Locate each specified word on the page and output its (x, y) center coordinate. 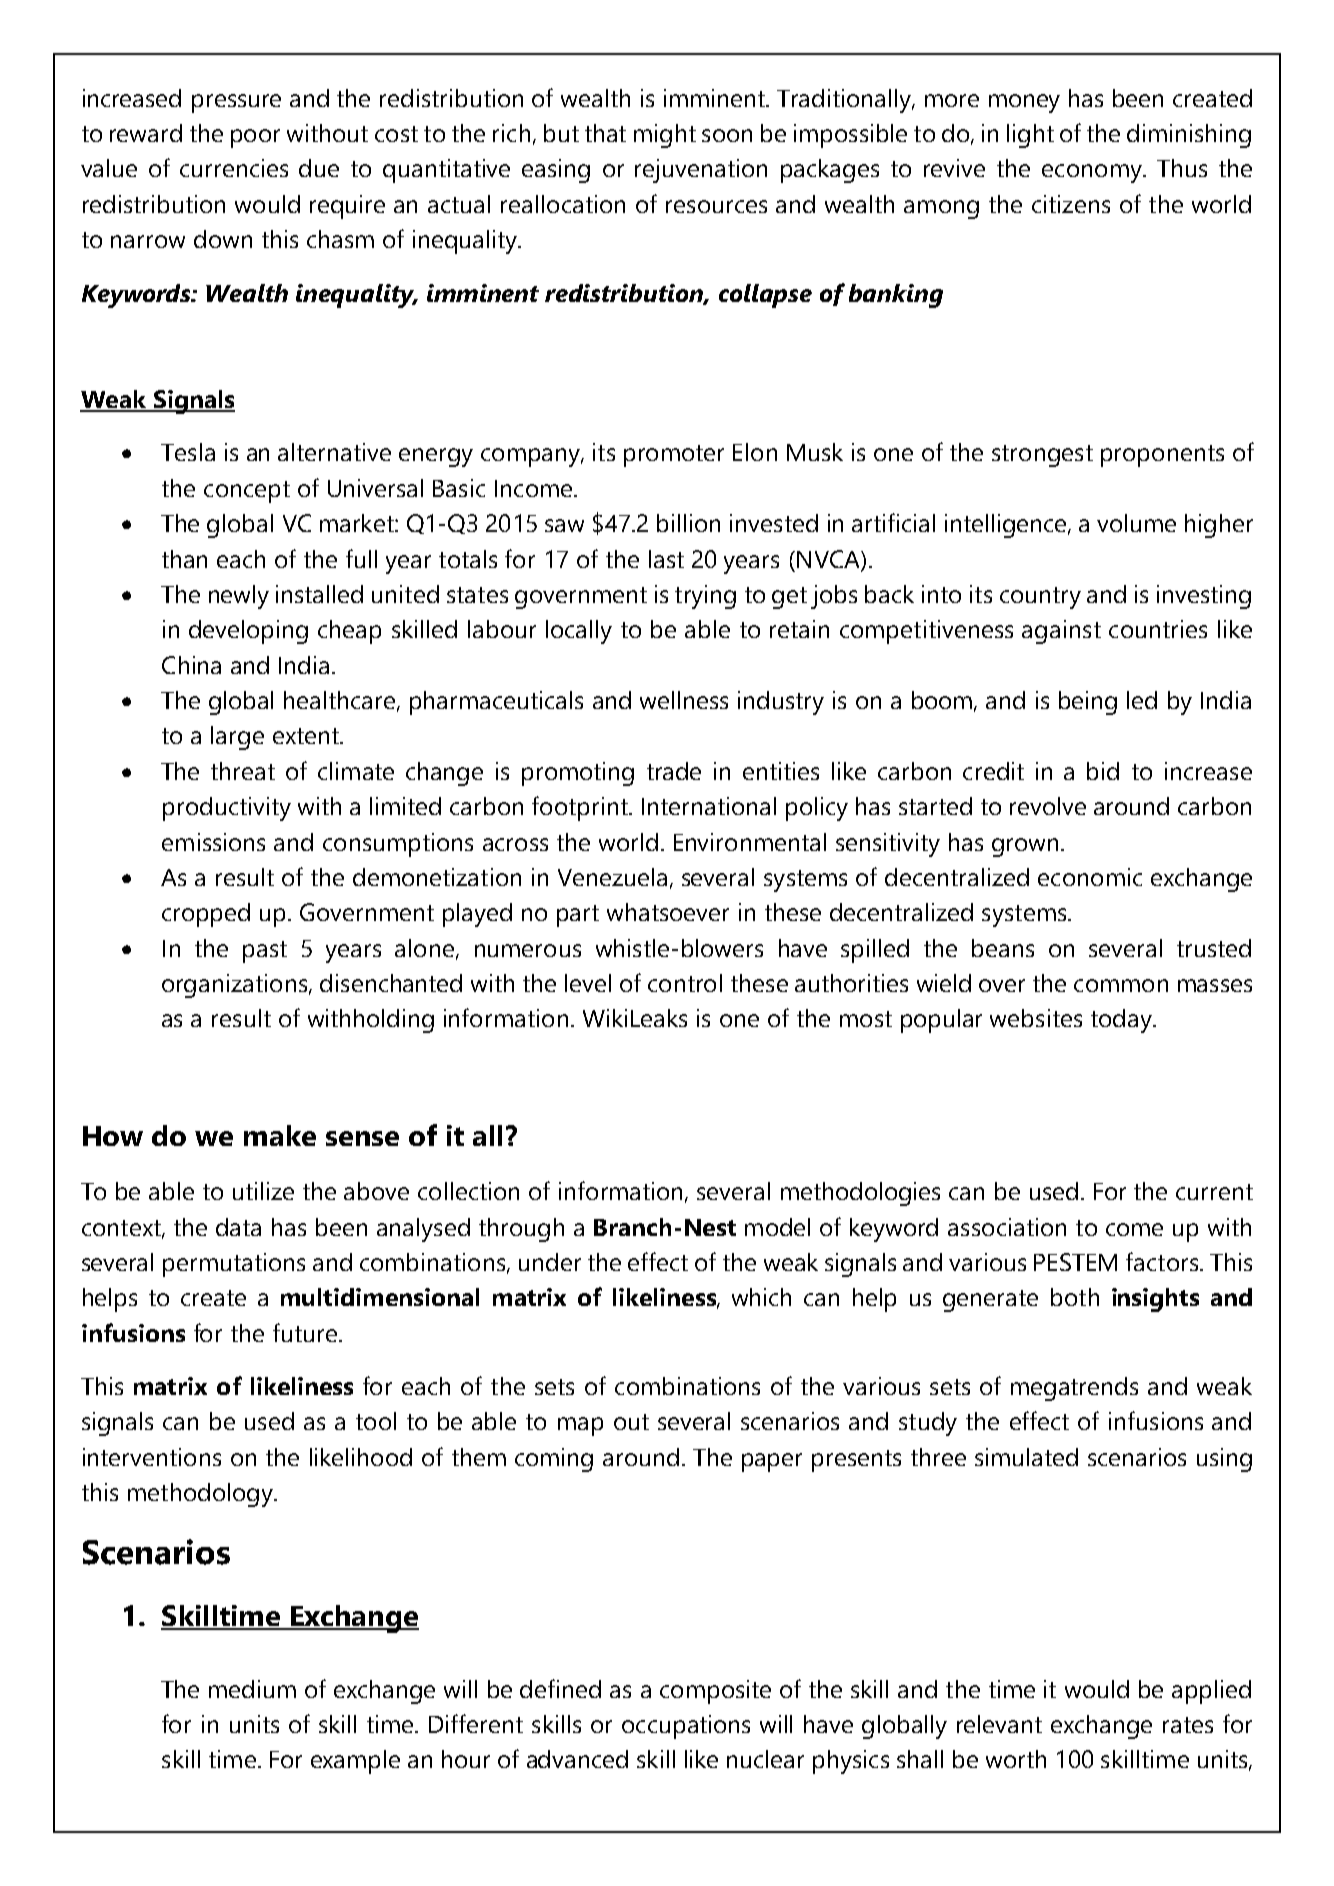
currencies (234, 168)
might (665, 136)
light (1030, 136)
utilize (263, 1191)
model (777, 1227)
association (1007, 1227)
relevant (999, 1724)
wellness (684, 700)
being (1088, 703)
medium (252, 1689)
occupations (686, 1727)
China (191, 665)
